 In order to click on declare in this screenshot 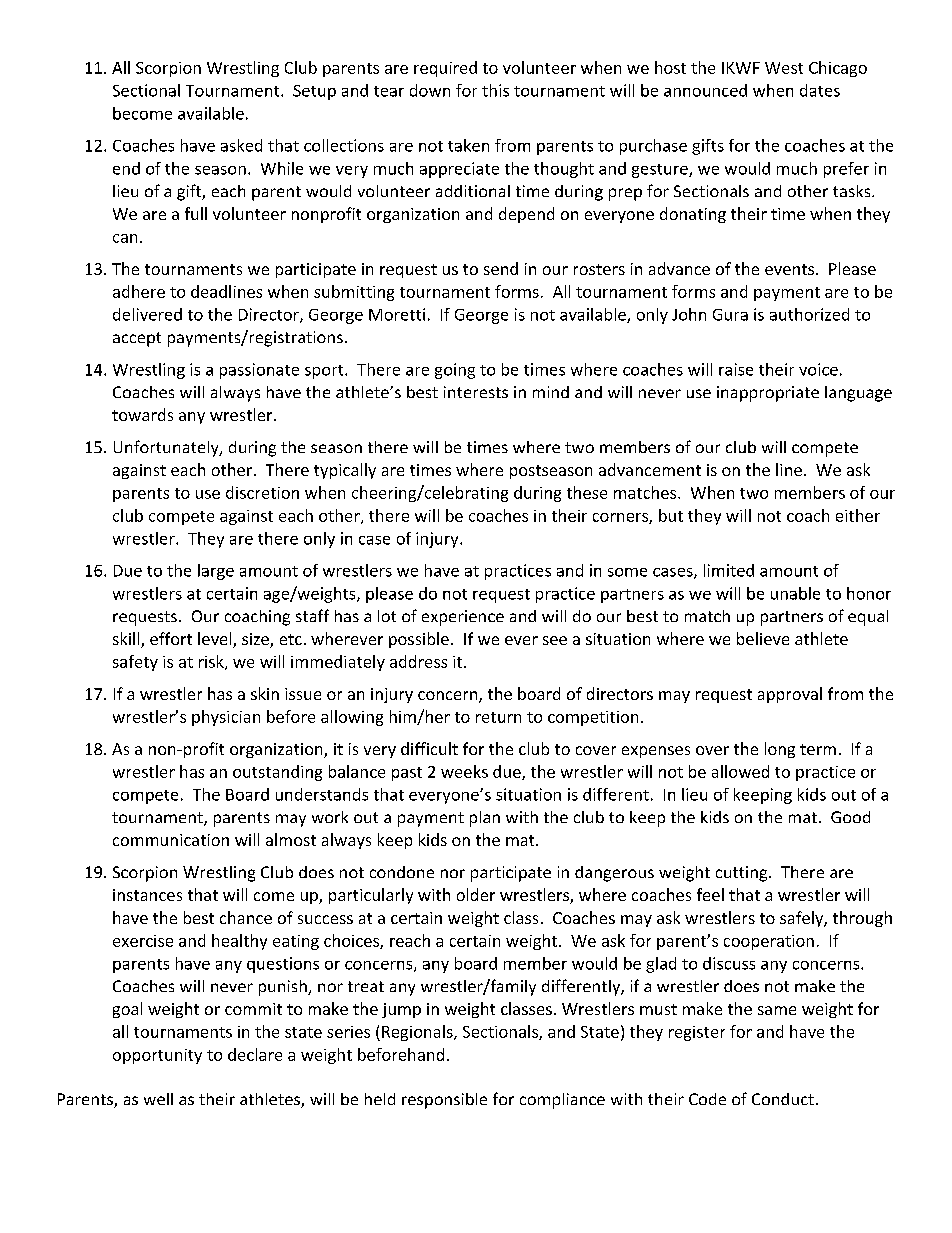, I will do `click(255, 1054)`.
